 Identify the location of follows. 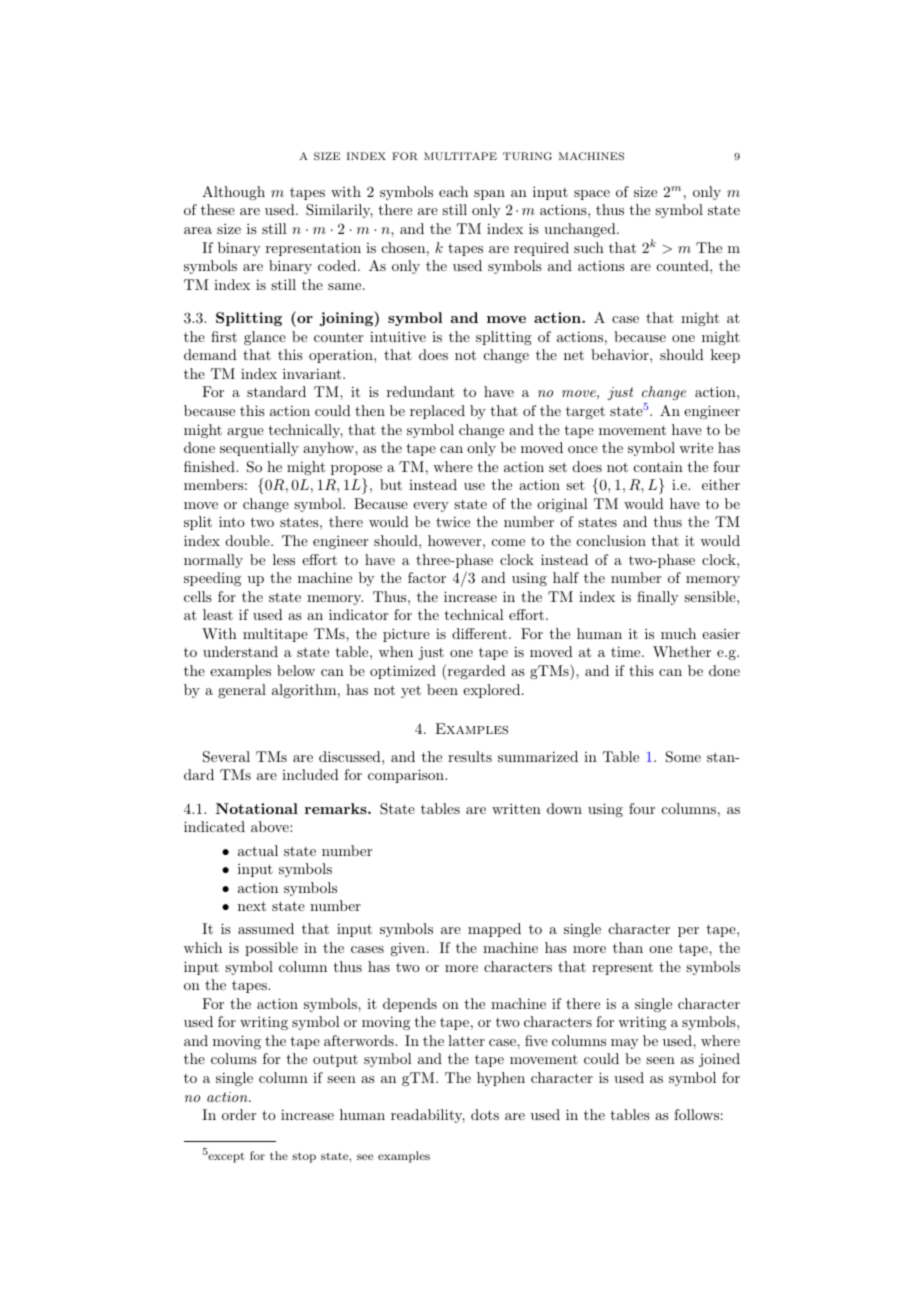
(696, 1114).
